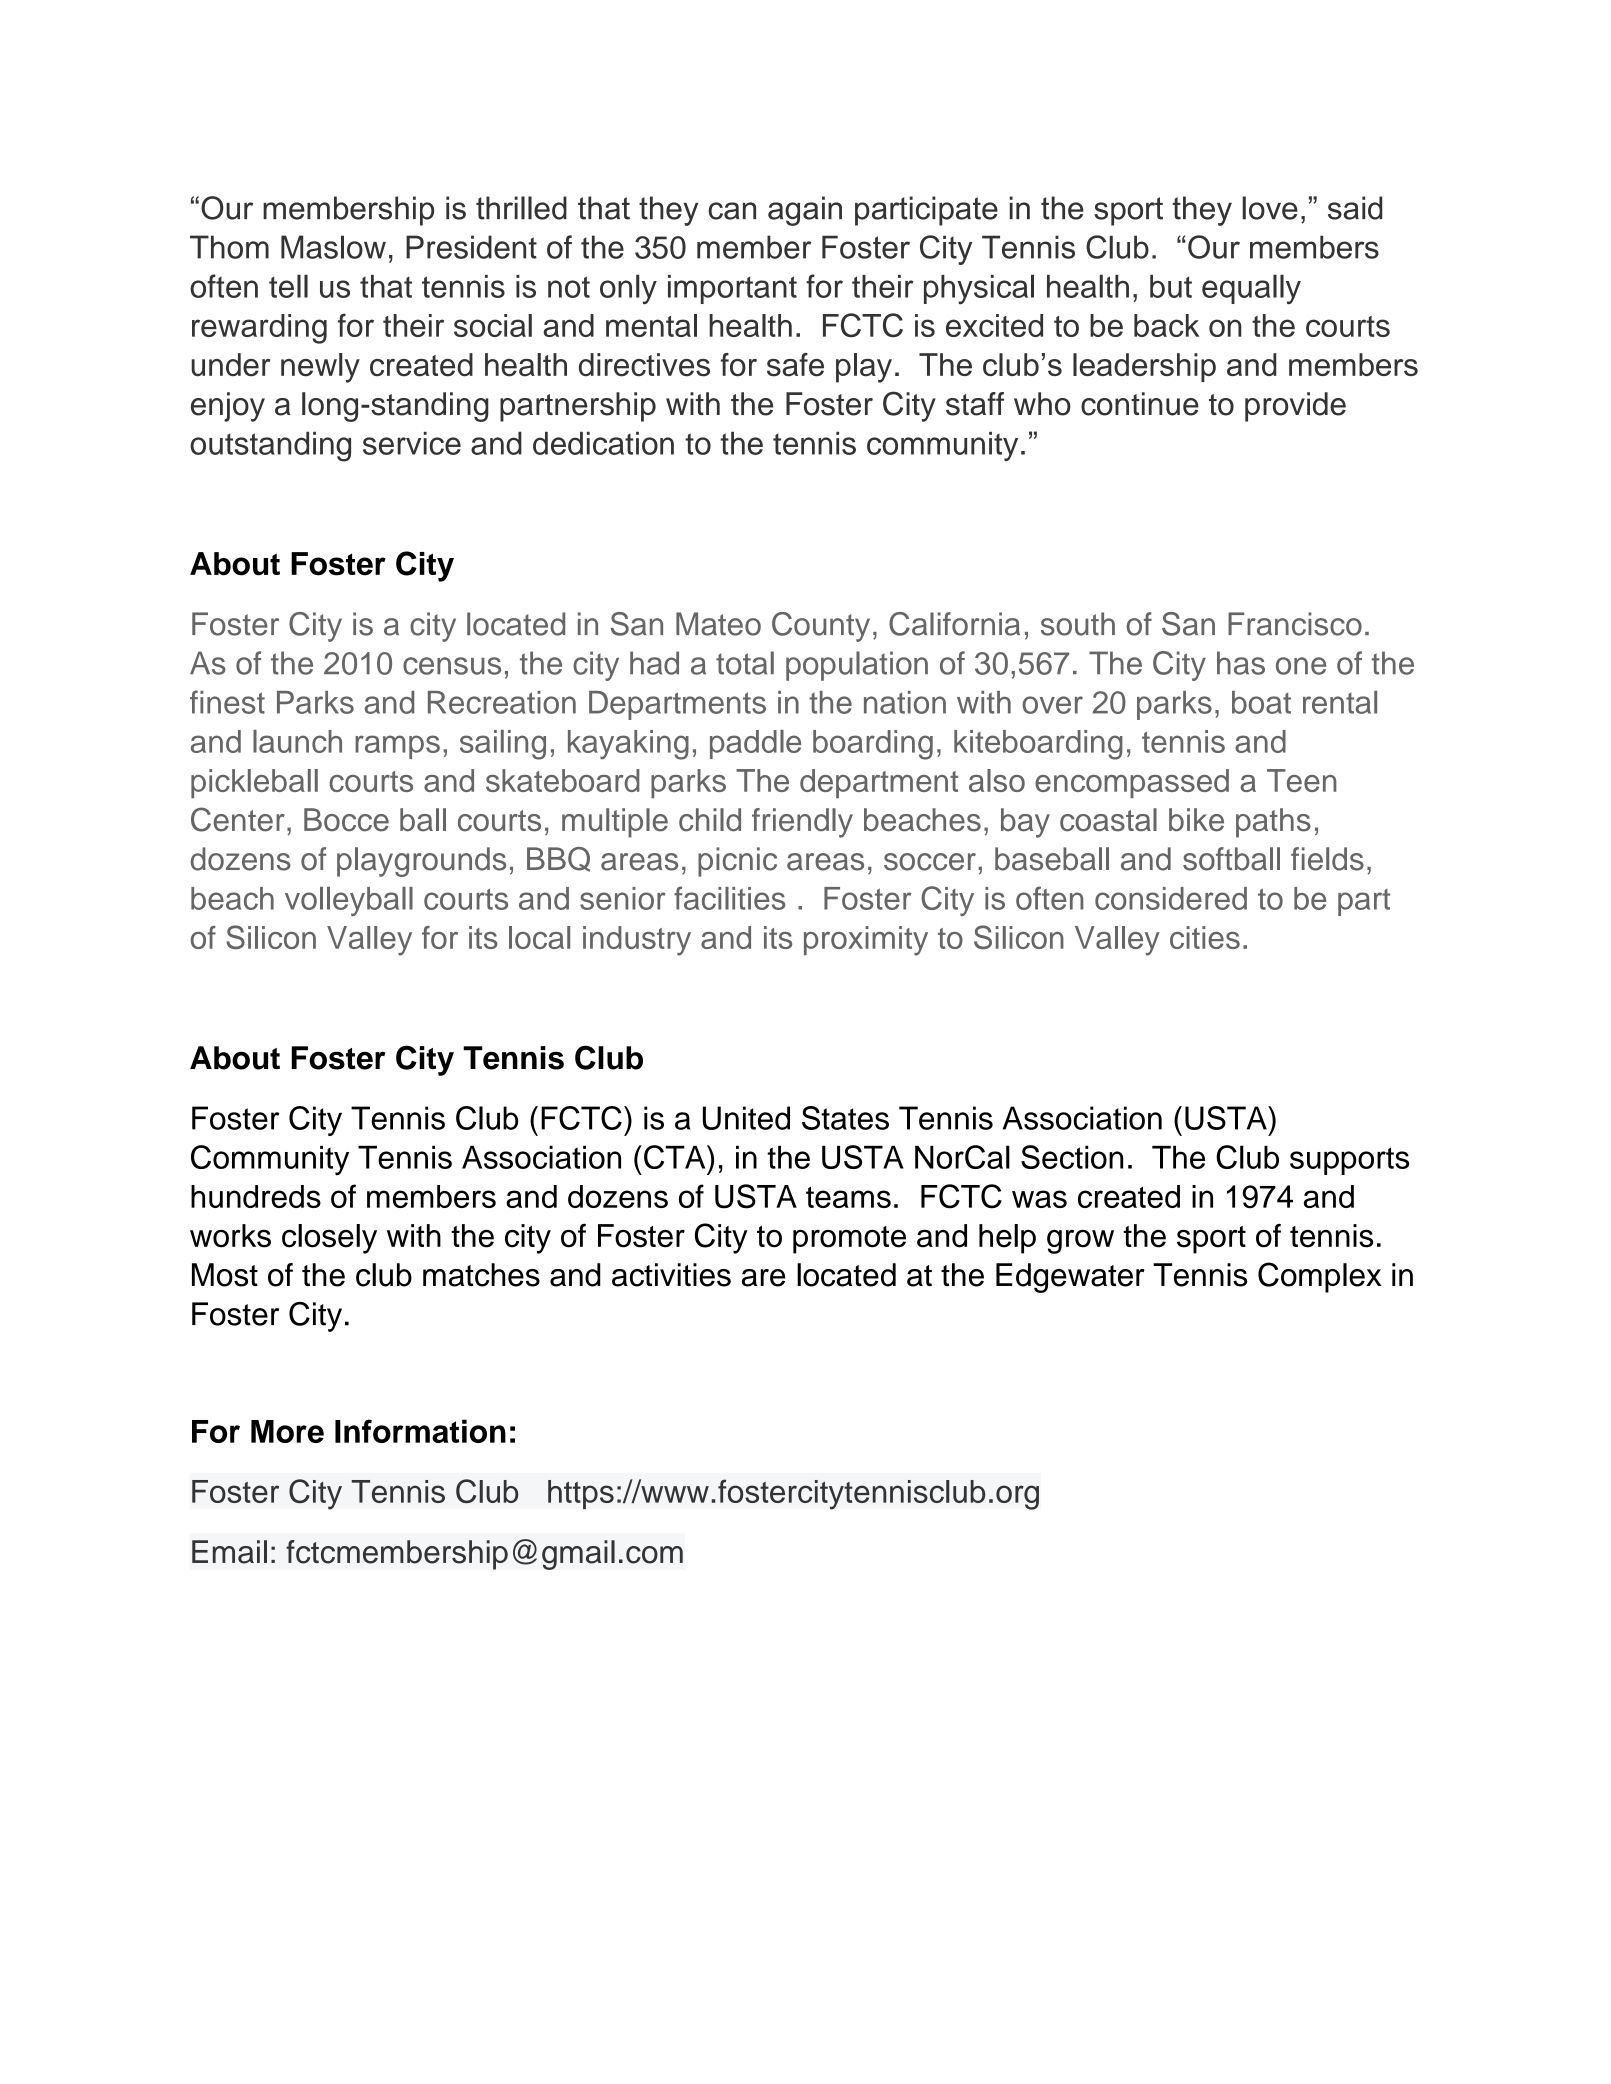  Describe the element at coordinates (346, 820) in the document. I see `Bocce` at that location.
